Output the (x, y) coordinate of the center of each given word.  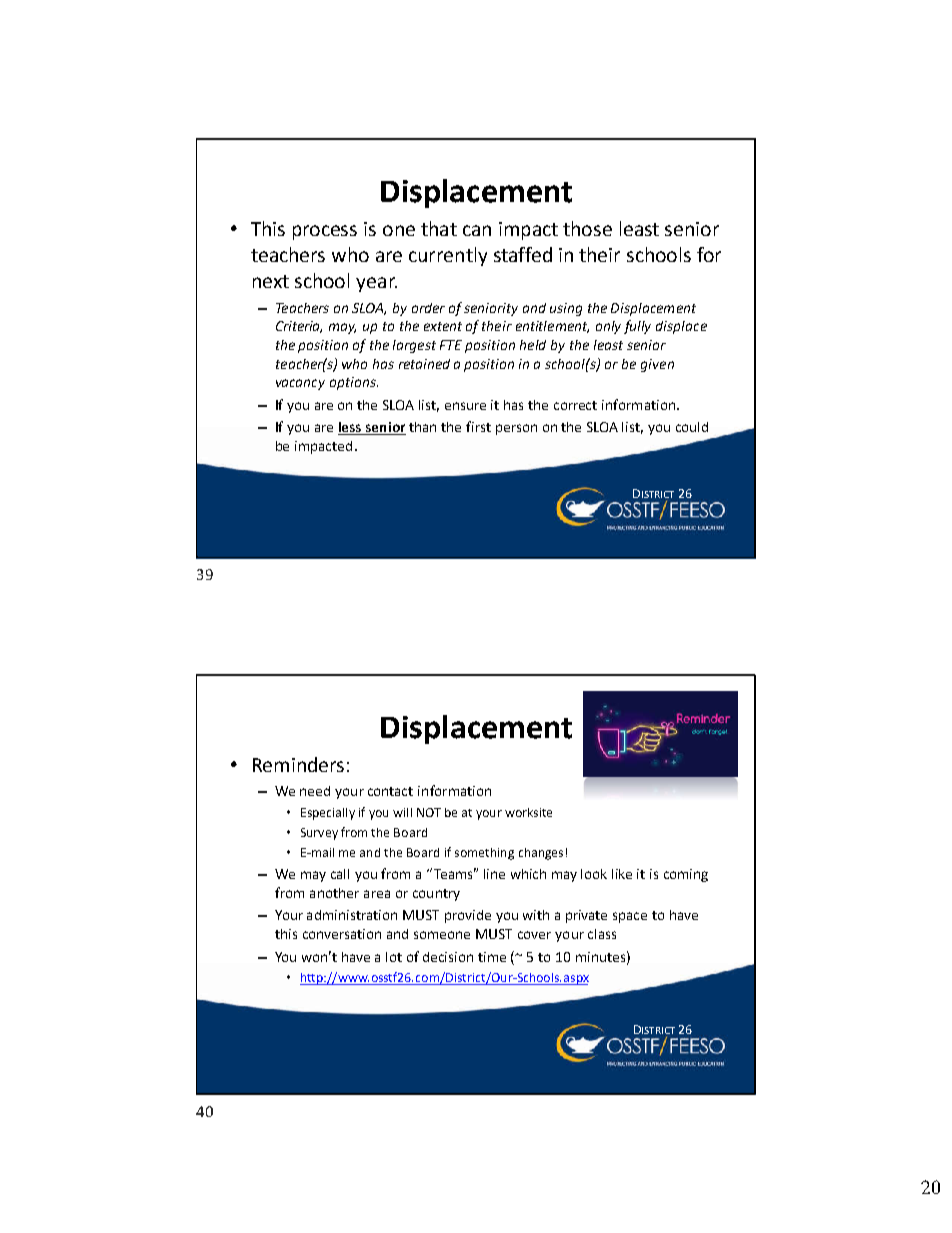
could (692, 427)
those (587, 228)
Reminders (298, 764)
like (622, 874)
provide (468, 916)
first (478, 426)
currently (448, 256)
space (630, 917)
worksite (528, 812)
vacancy (300, 384)
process (325, 232)
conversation (342, 934)
